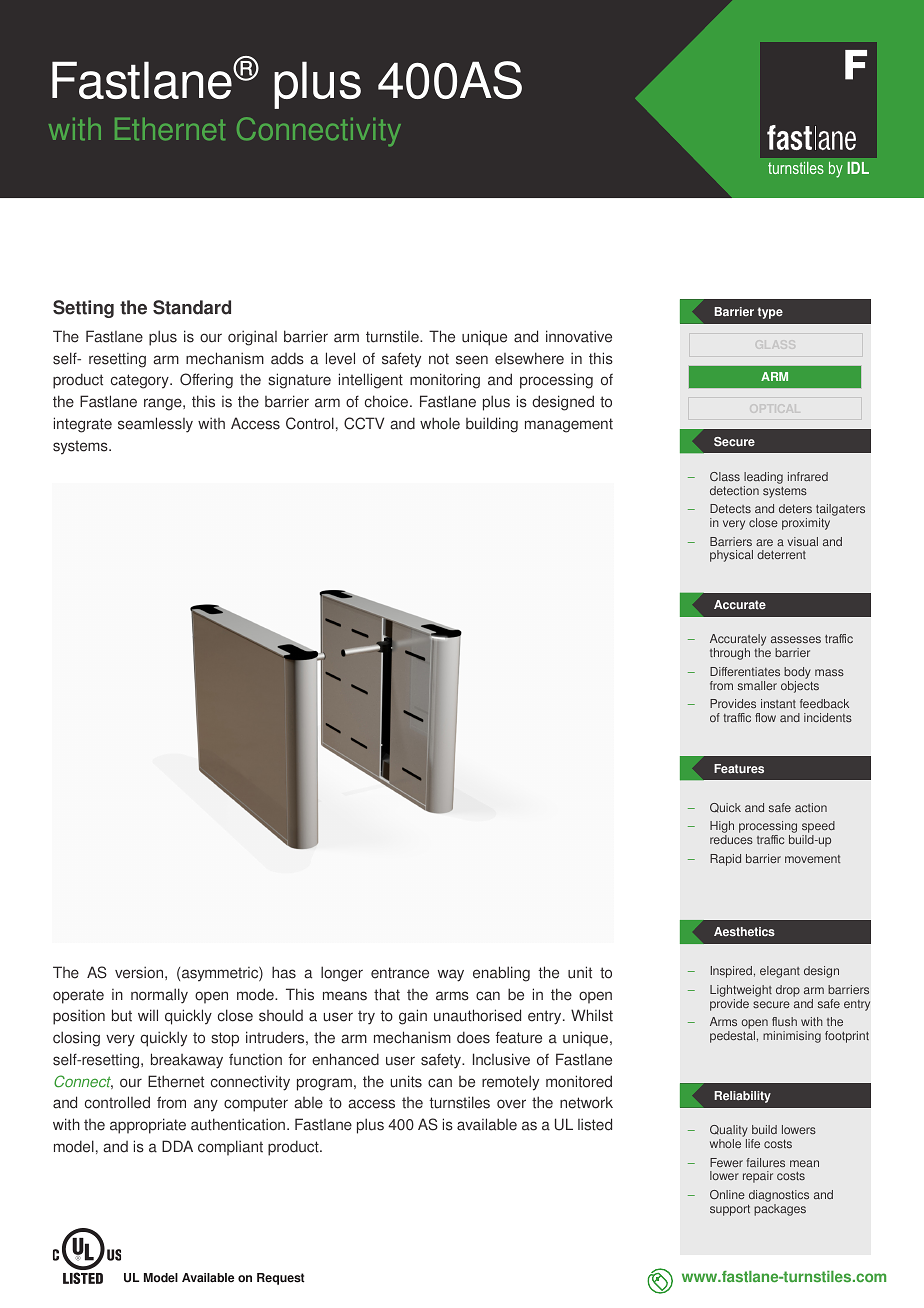 The width and height of the page is (924, 1308). I want to click on Request, so click(281, 1279).
